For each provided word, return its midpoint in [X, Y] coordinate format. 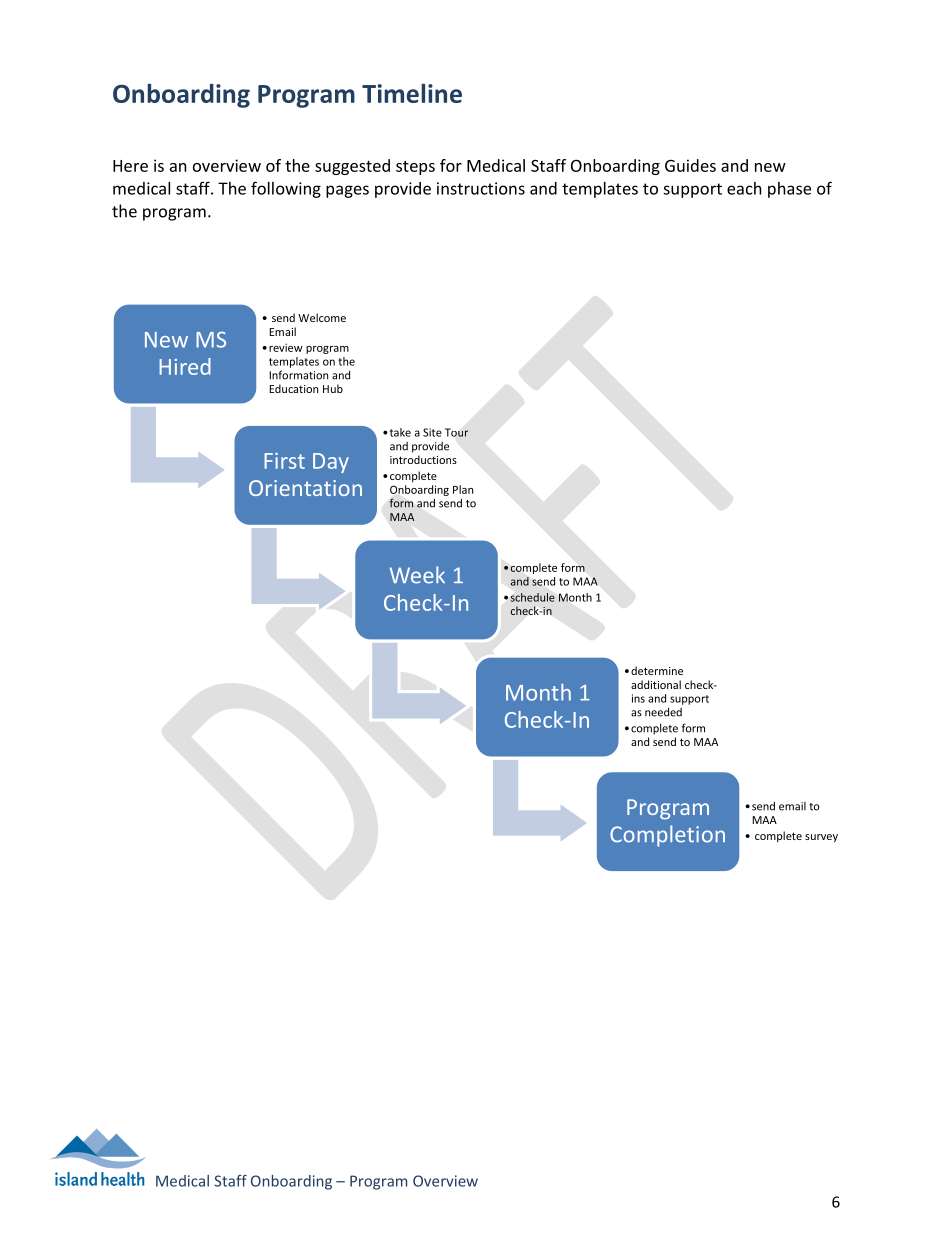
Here [130, 166]
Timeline [412, 93]
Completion [667, 836]
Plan [463, 489]
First [284, 461]
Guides [690, 165]
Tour [457, 432]
